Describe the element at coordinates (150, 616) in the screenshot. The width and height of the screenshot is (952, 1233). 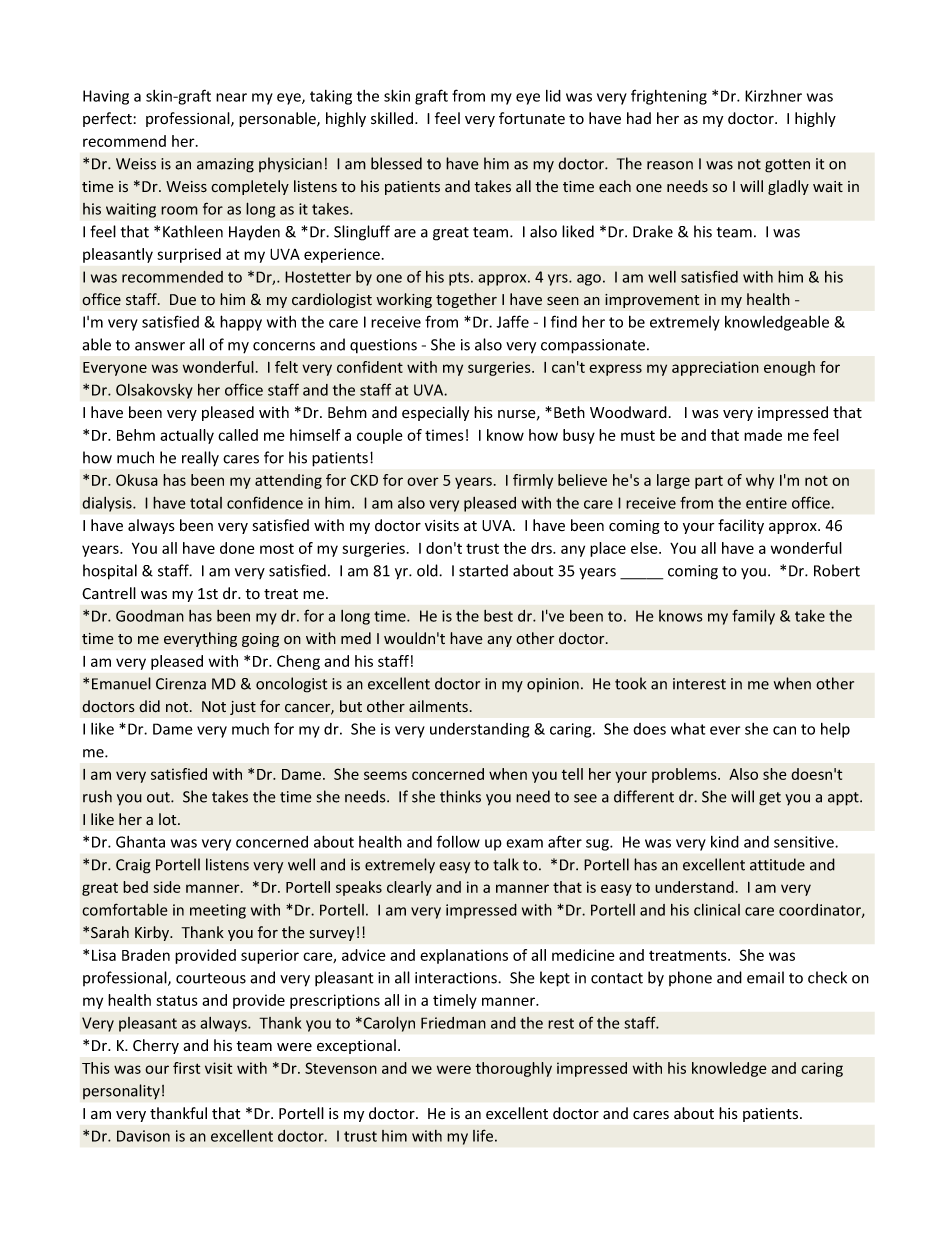
I see `Goodman` at that location.
